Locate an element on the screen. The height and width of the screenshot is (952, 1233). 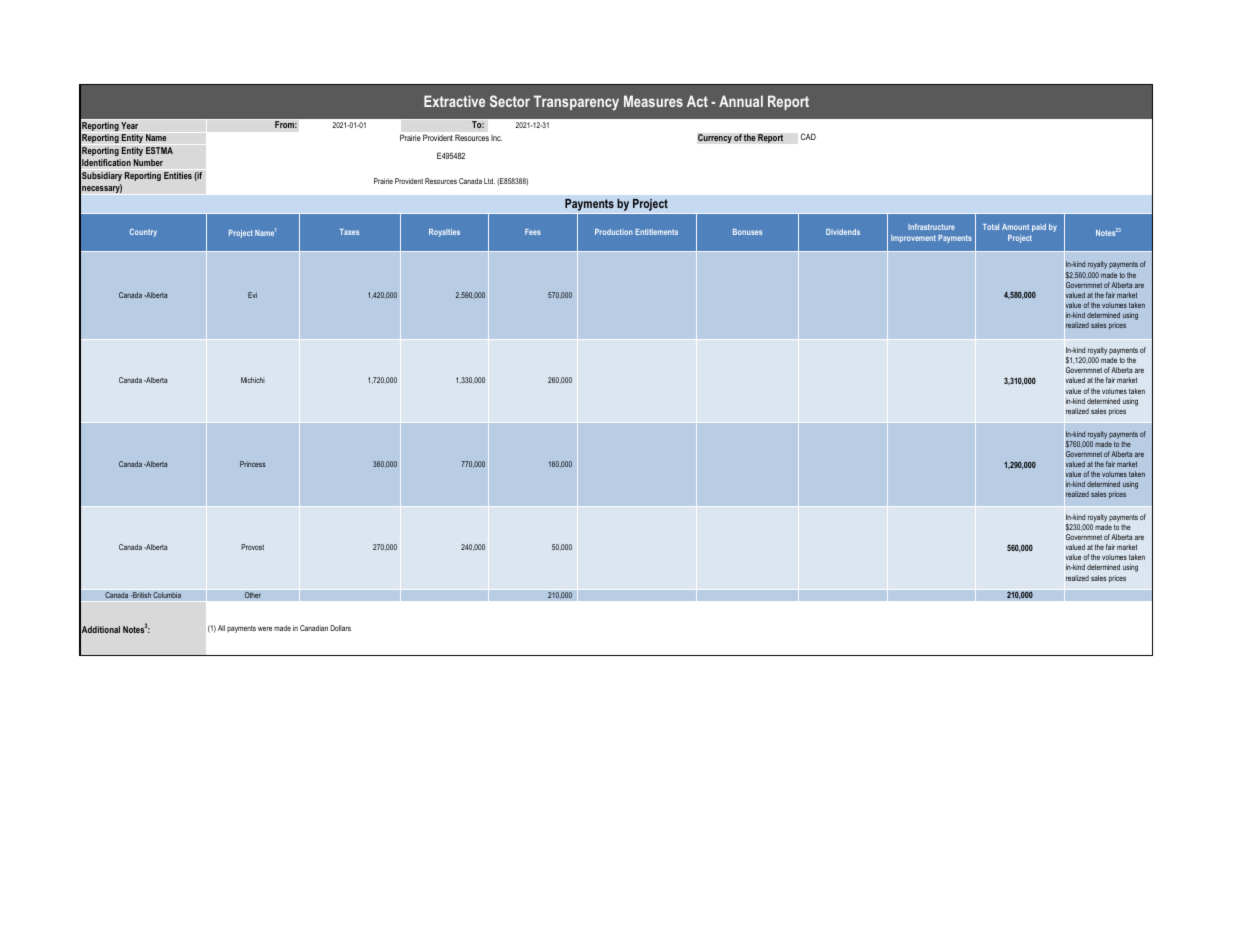
Year is located at coordinates (129, 125).
